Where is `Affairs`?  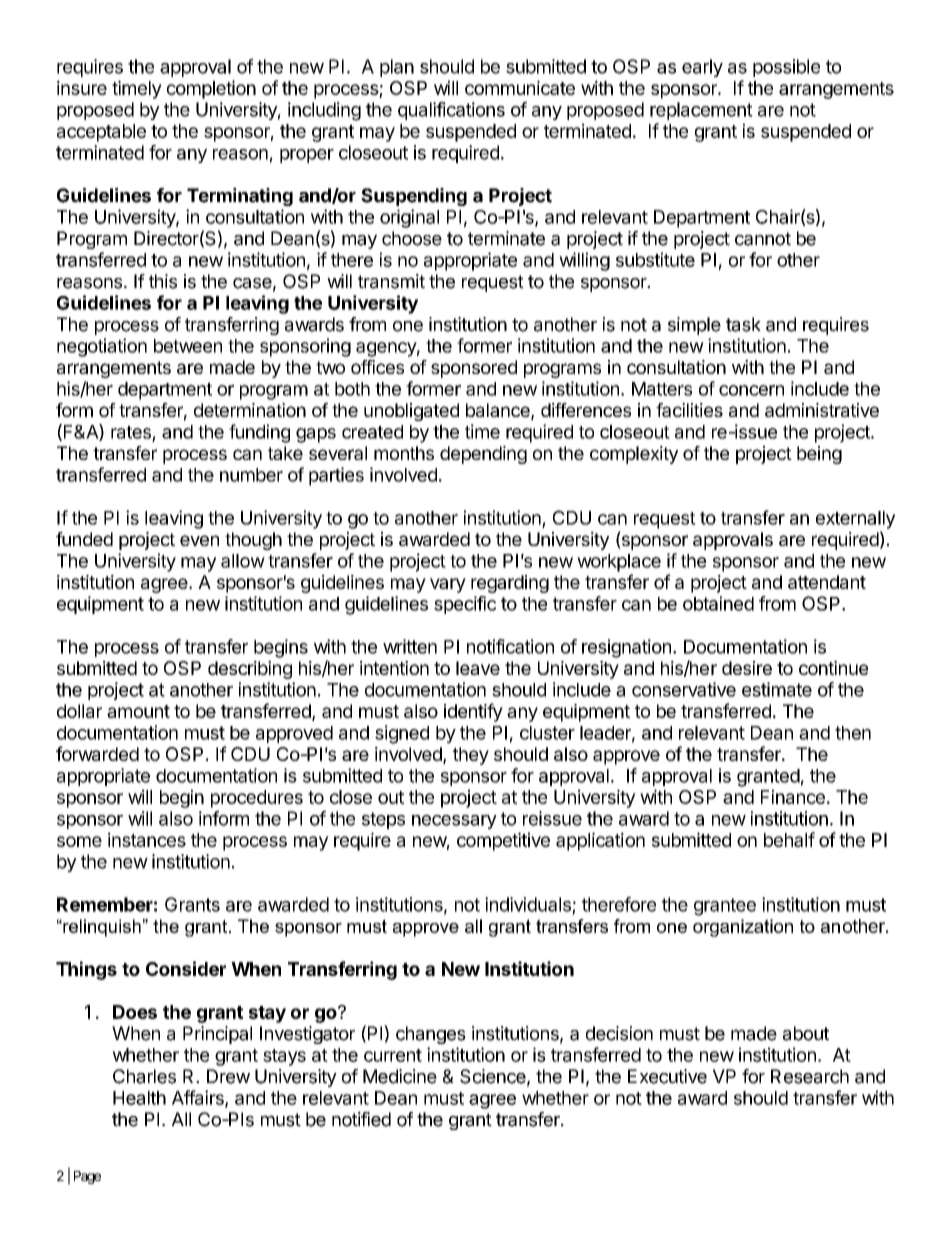 Affairs is located at coordinates (199, 1098).
